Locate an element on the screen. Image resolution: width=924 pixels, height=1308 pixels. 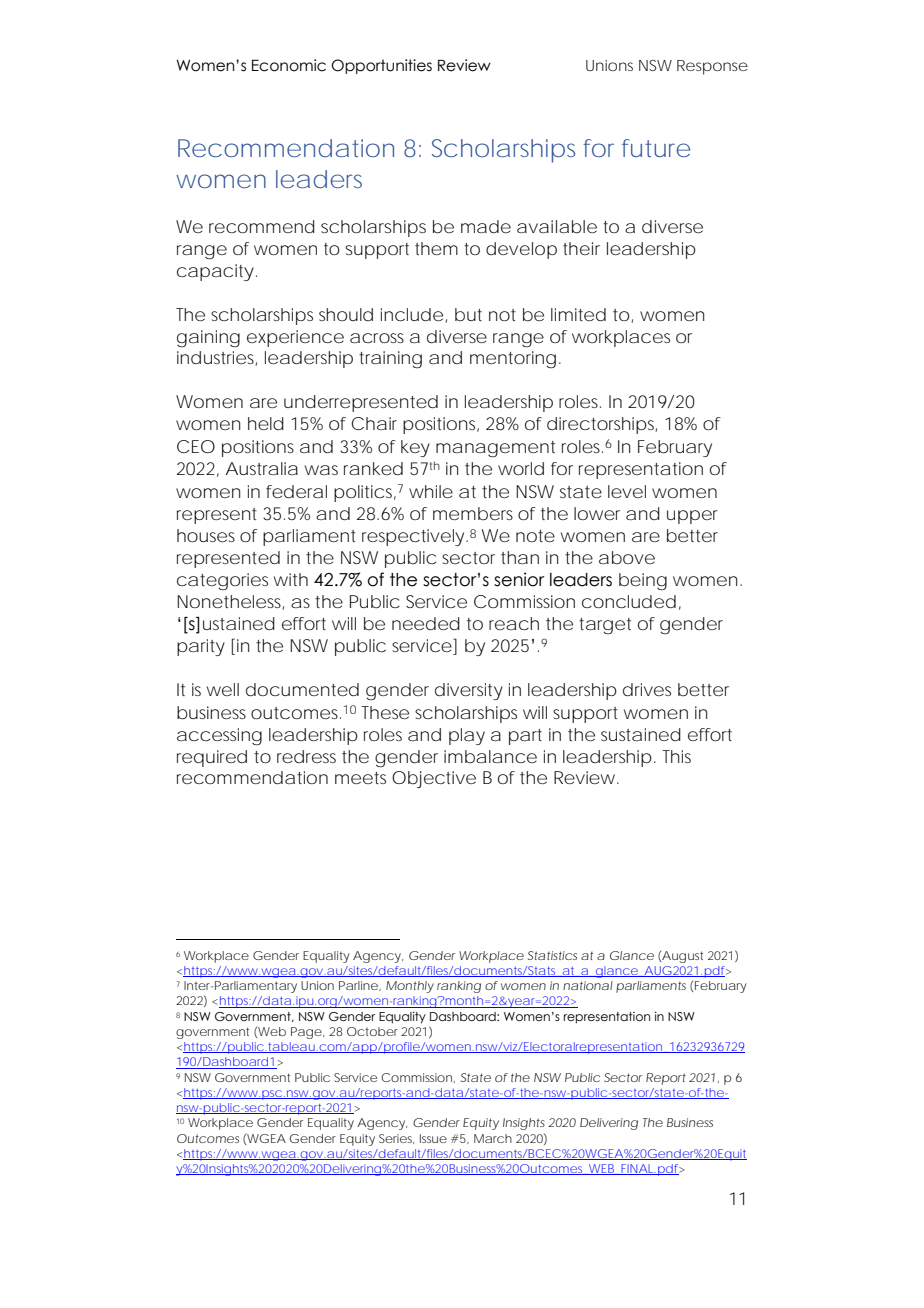
being is located at coordinates (643, 582).
